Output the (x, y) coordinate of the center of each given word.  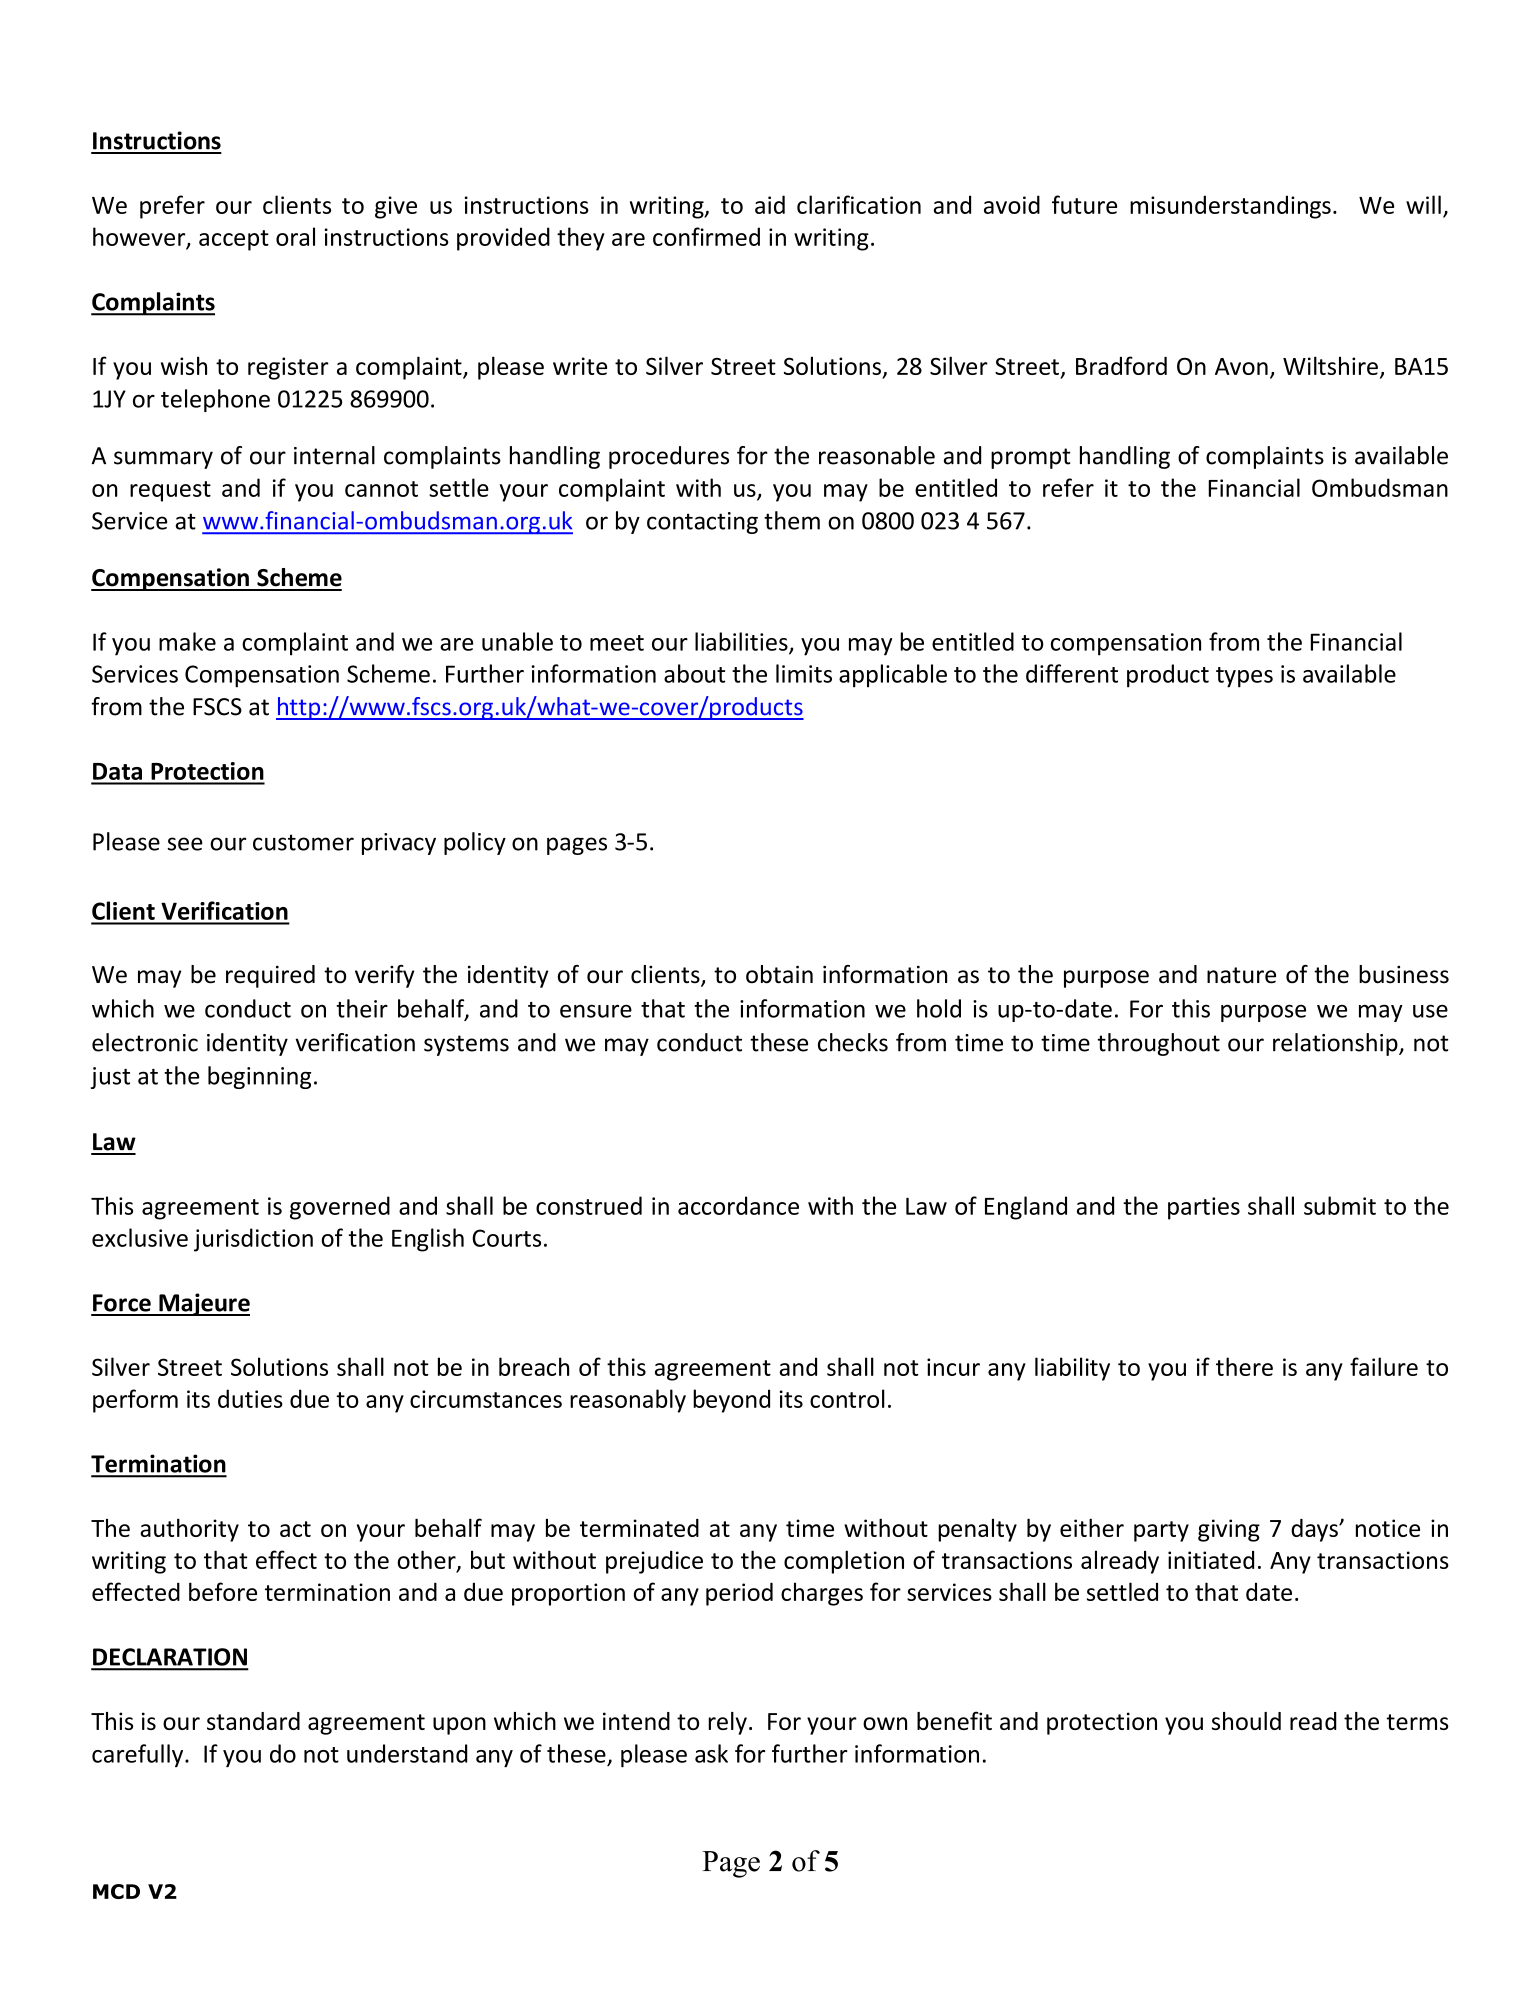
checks (853, 1042)
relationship (1336, 1044)
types (1244, 677)
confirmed (706, 236)
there (1244, 1366)
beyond (731, 1401)
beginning (259, 1077)
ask (711, 1753)
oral (295, 236)
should (1246, 1721)
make (187, 641)
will (1423, 204)
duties (250, 1398)
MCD (116, 1891)
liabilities (742, 642)
